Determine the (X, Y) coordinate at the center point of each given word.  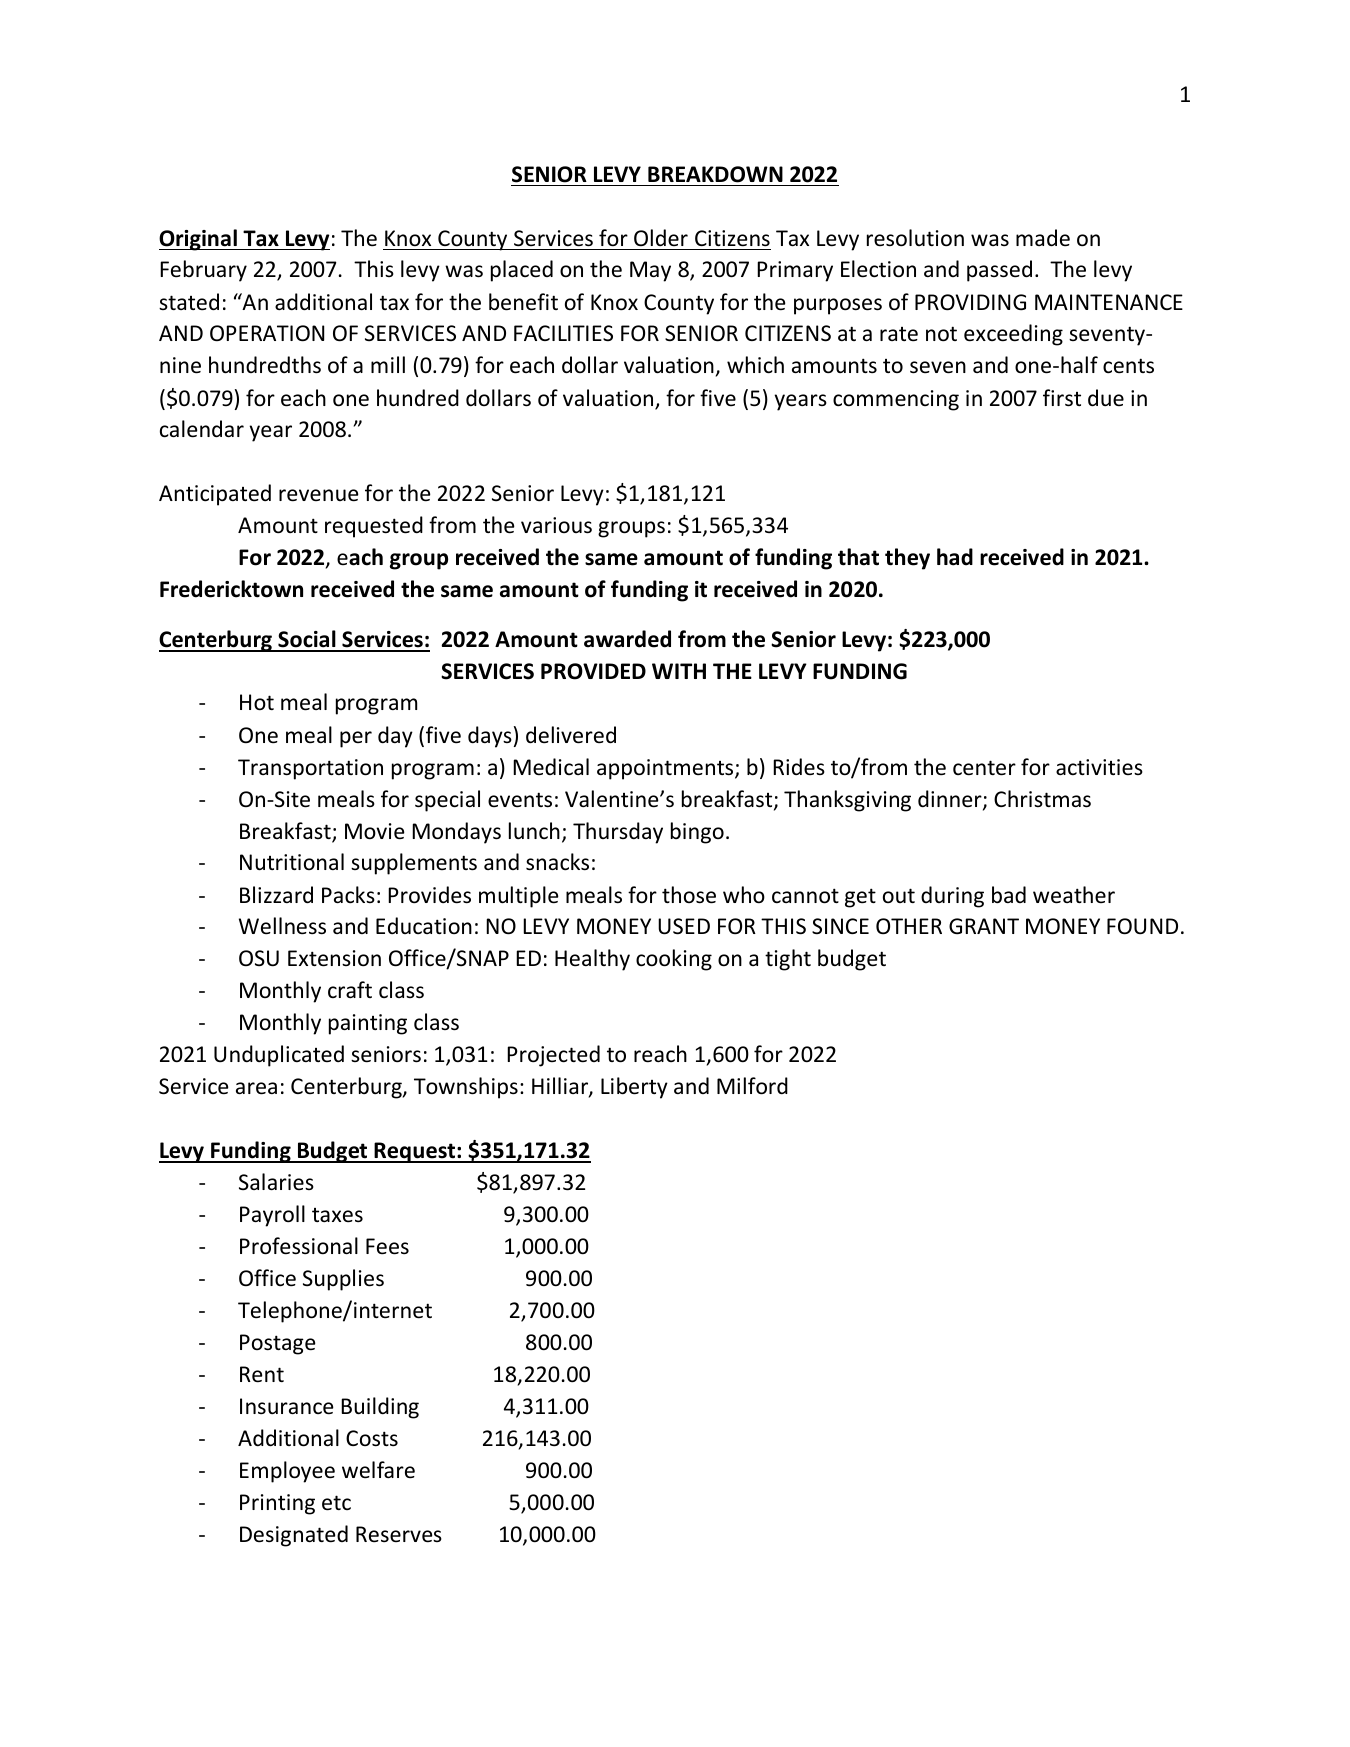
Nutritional (292, 862)
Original (199, 240)
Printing (277, 1504)
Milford (752, 1086)
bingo (697, 833)
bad (1009, 895)
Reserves (399, 1534)
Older (661, 237)
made (1043, 238)
